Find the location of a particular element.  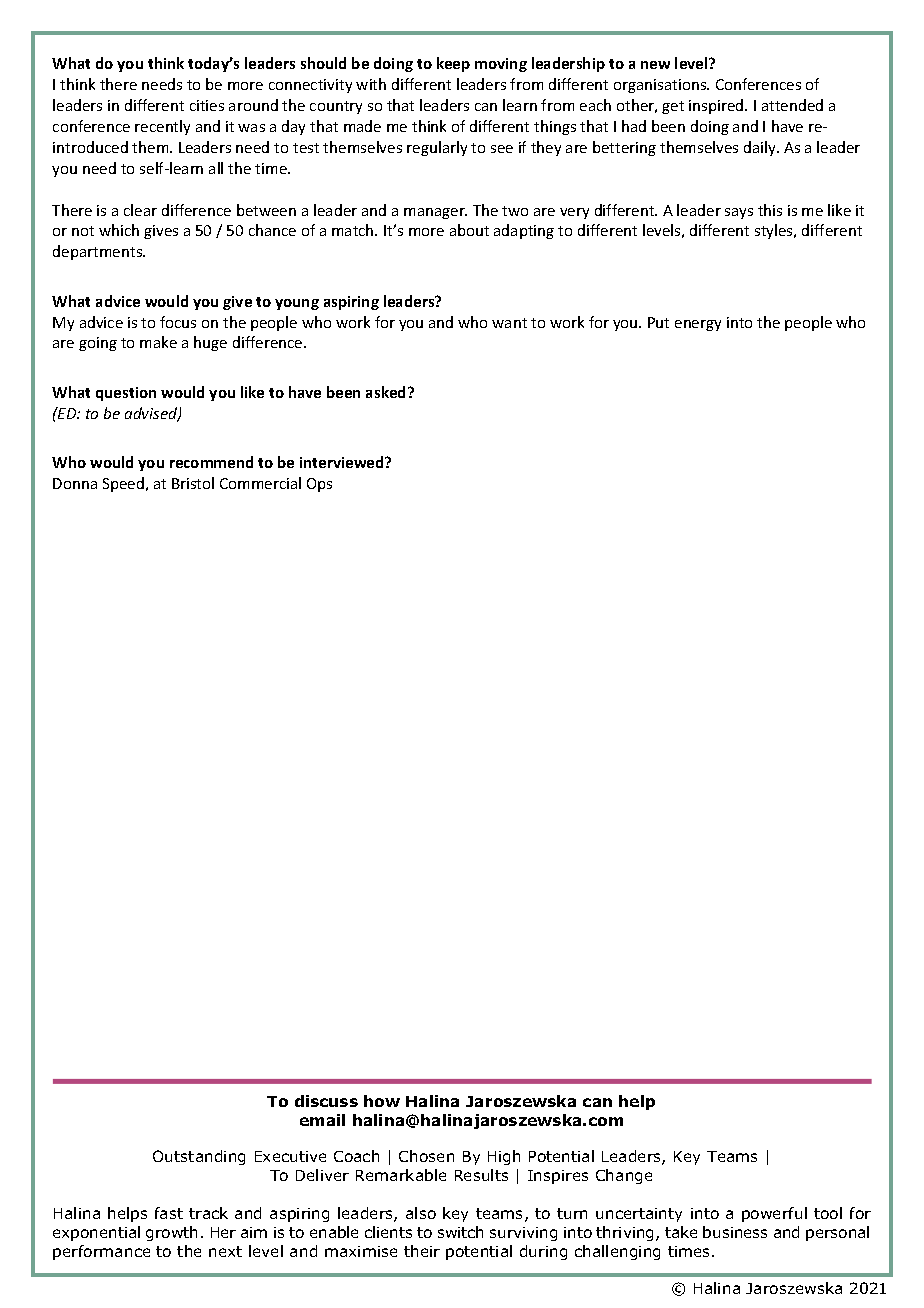

want is located at coordinates (509, 323).
